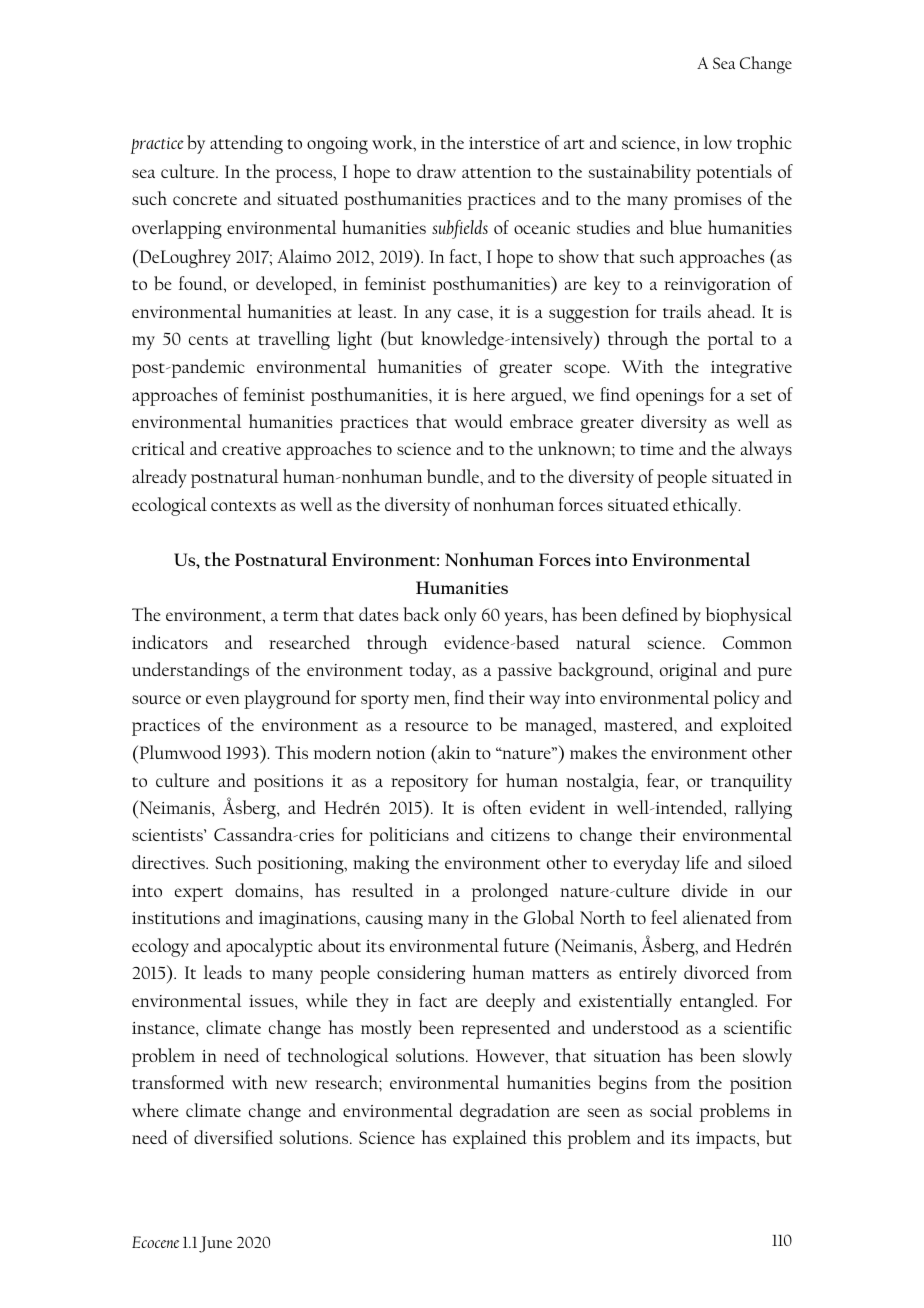 This screenshot has height=1308, width=924. I want to click on life, so click(697, 862).
